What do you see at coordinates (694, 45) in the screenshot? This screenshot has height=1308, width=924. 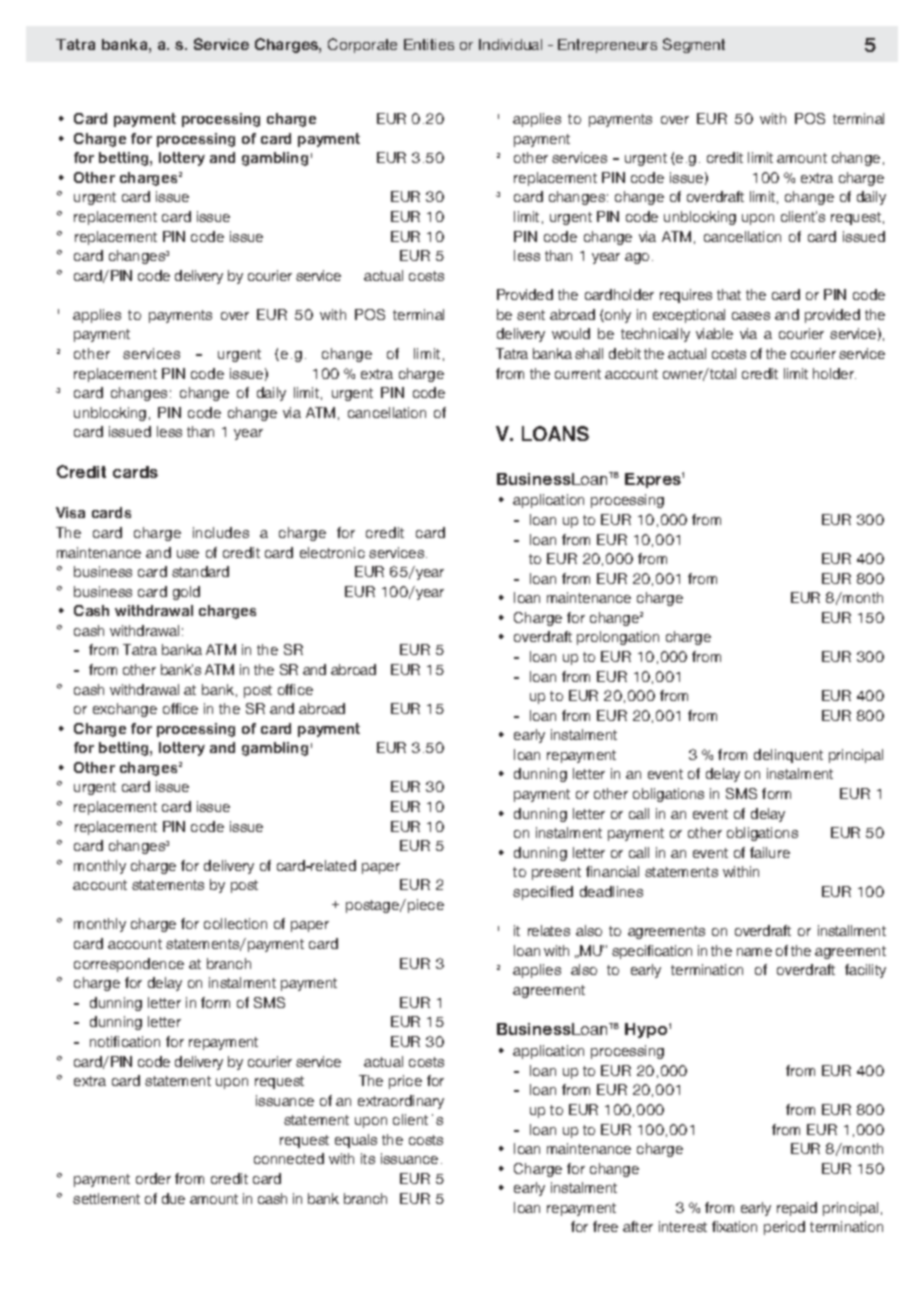 I see `Segment` at bounding box center [694, 45].
